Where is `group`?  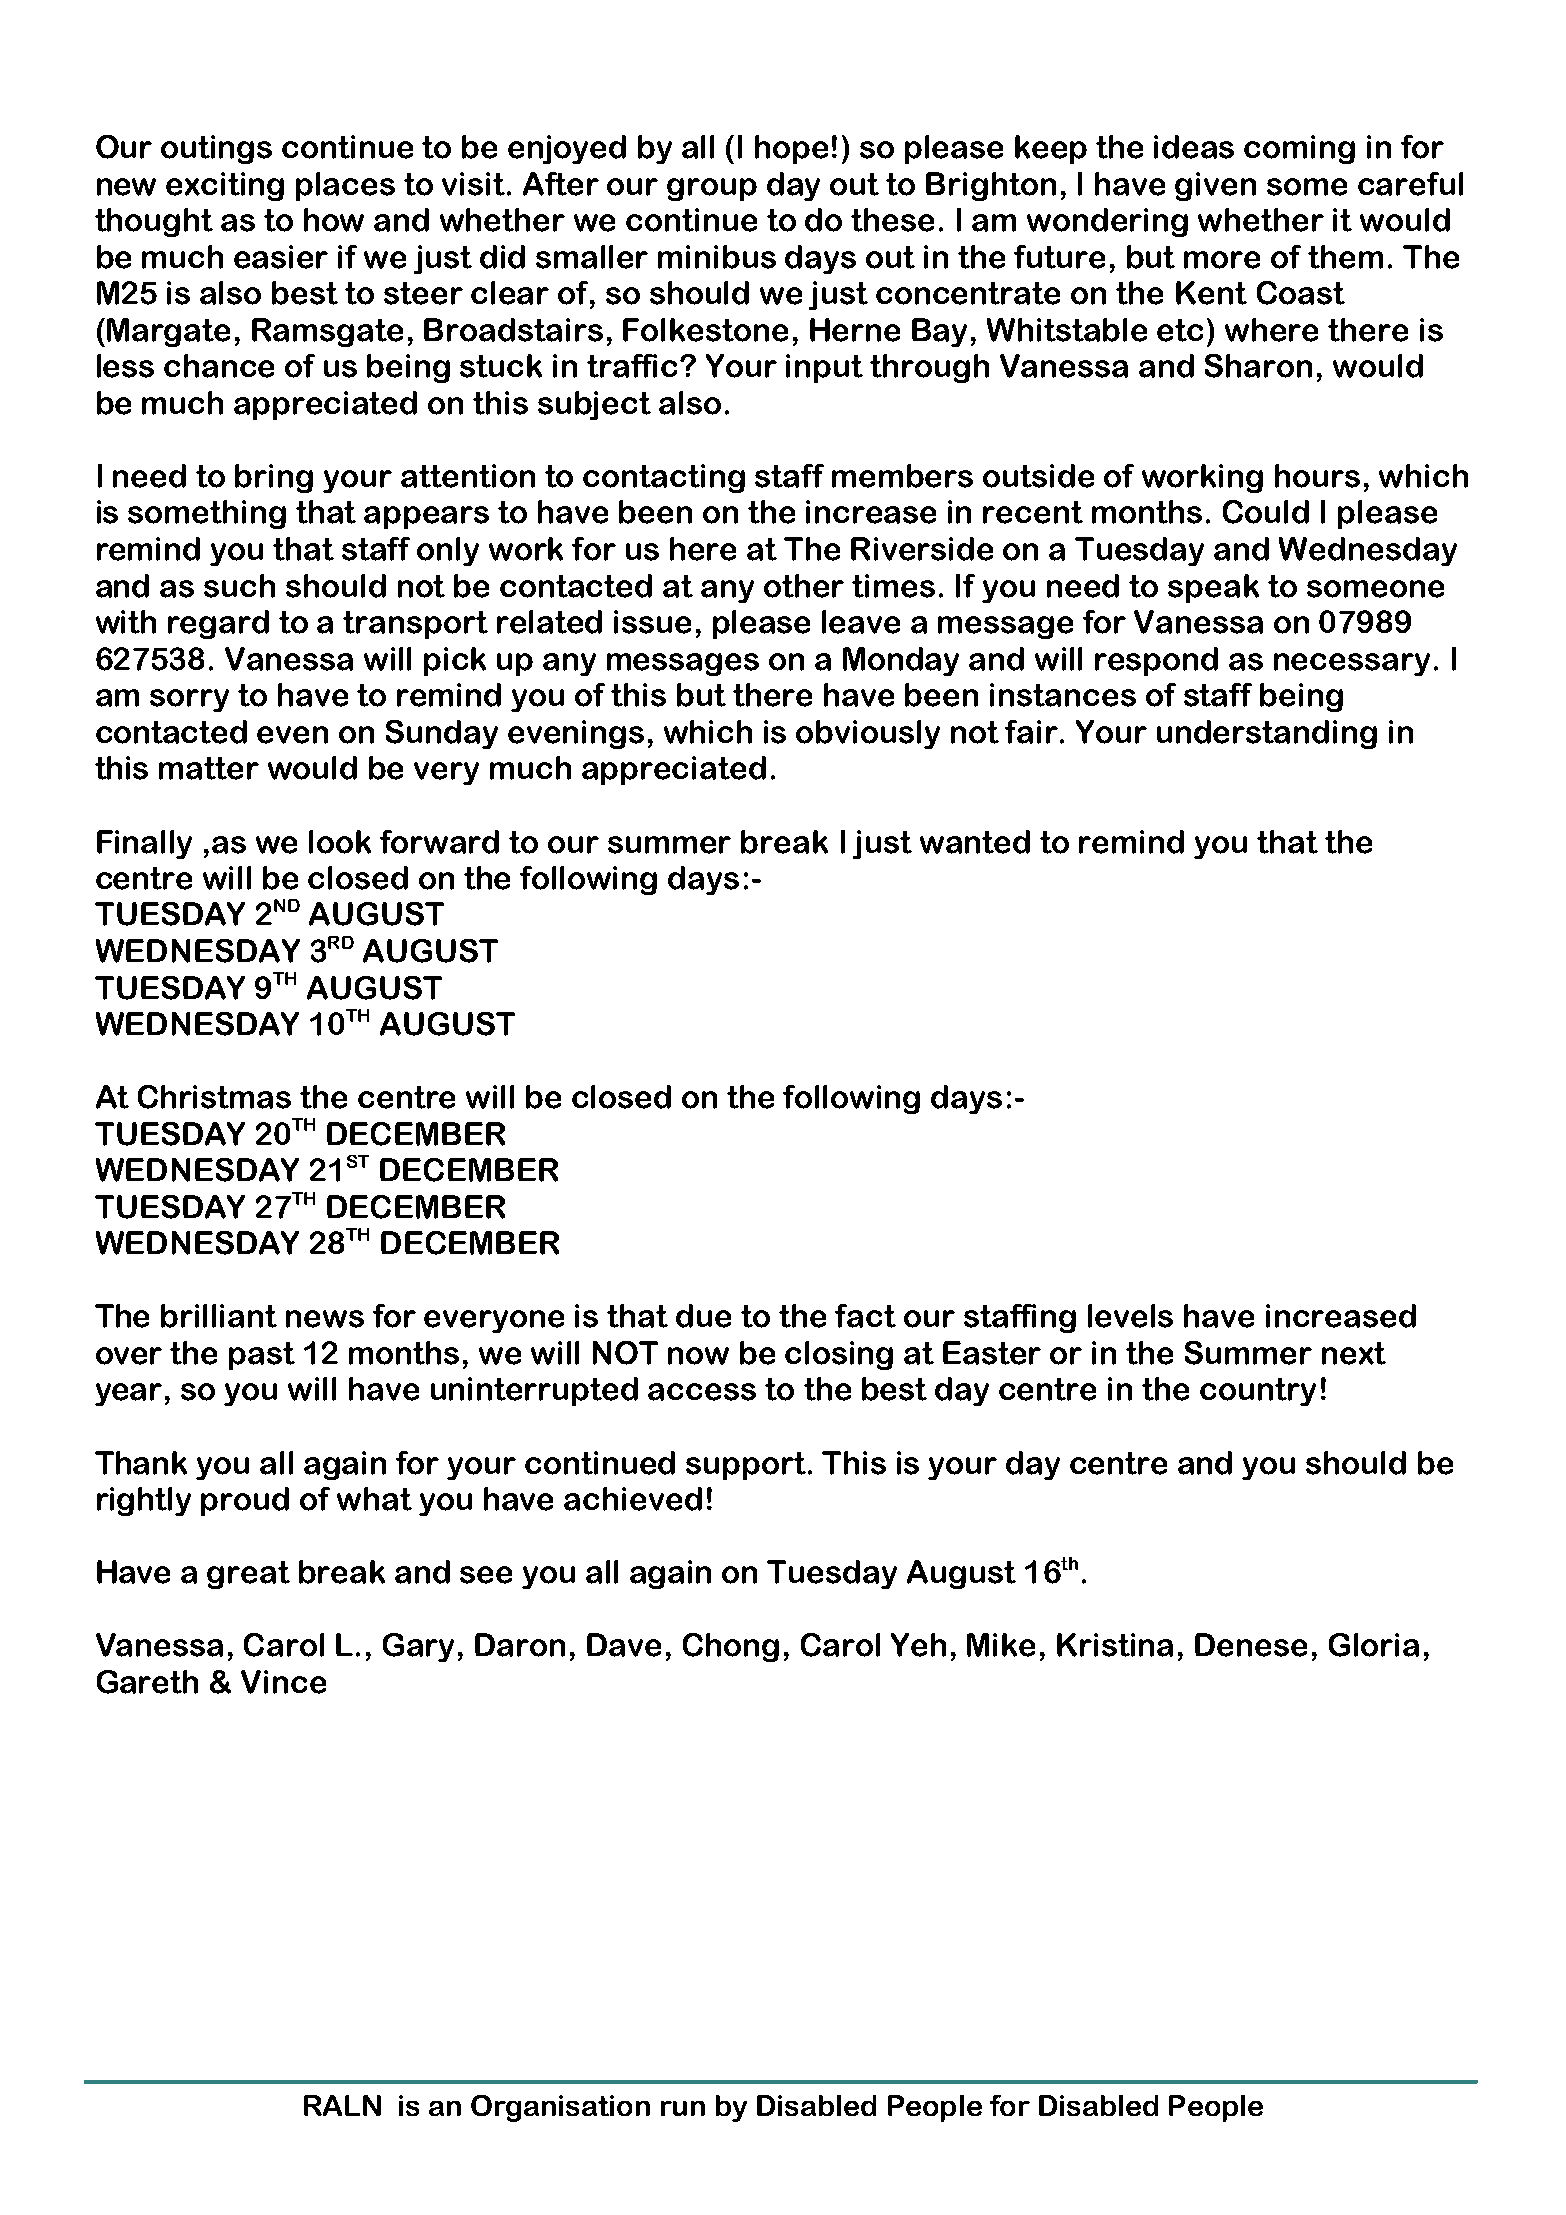 group is located at coordinates (712, 189).
